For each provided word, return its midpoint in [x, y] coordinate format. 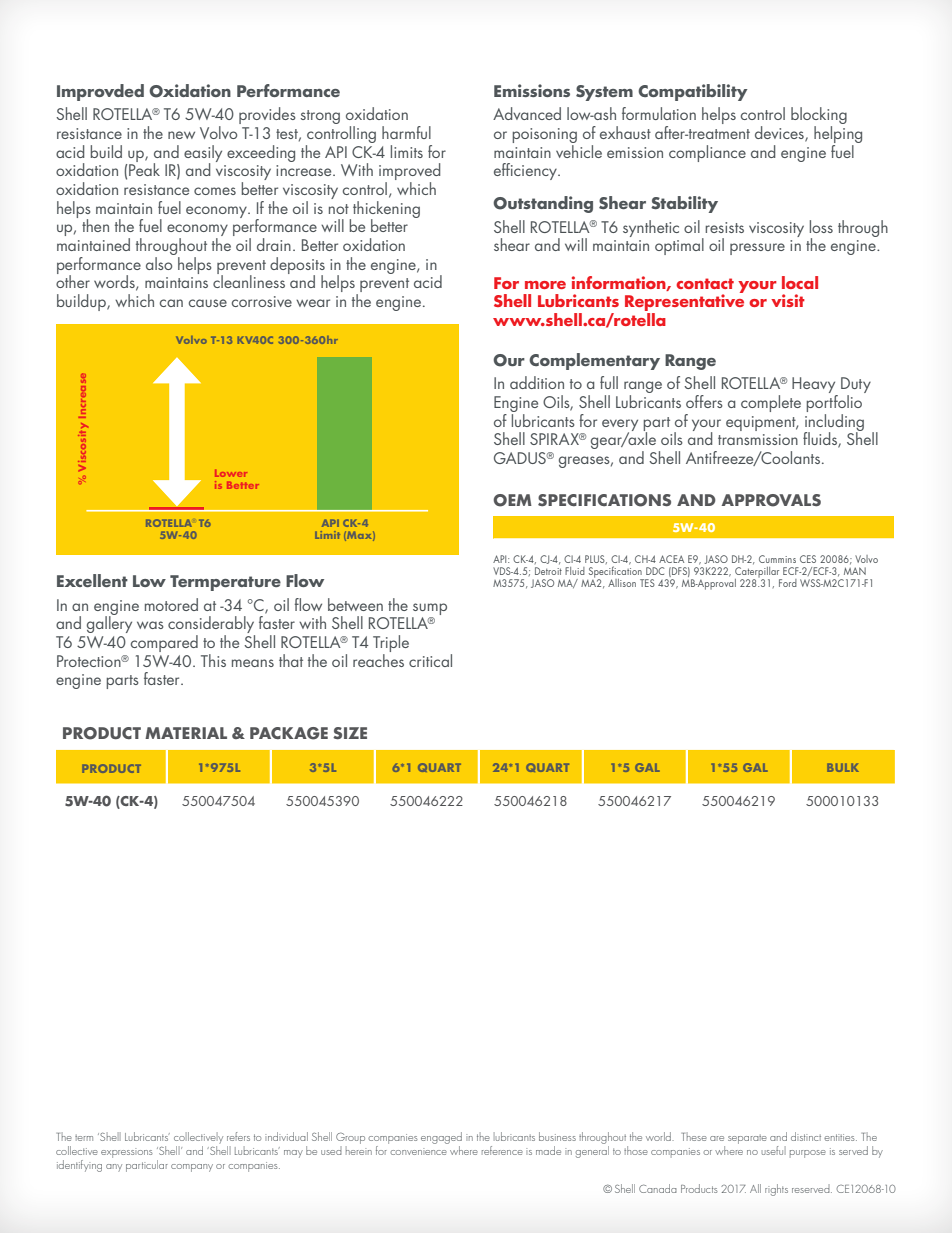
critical [430, 660]
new [181, 135]
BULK [843, 767]
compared [164, 643]
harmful [406, 132]
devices [780, 134]
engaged [441, 1138]
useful [774, 1150]
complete [771, 403]
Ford [788, 583]
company [192, 1168]
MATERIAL [186, 733]
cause [208, 303]
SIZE [350, 733]
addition [537, 382]
